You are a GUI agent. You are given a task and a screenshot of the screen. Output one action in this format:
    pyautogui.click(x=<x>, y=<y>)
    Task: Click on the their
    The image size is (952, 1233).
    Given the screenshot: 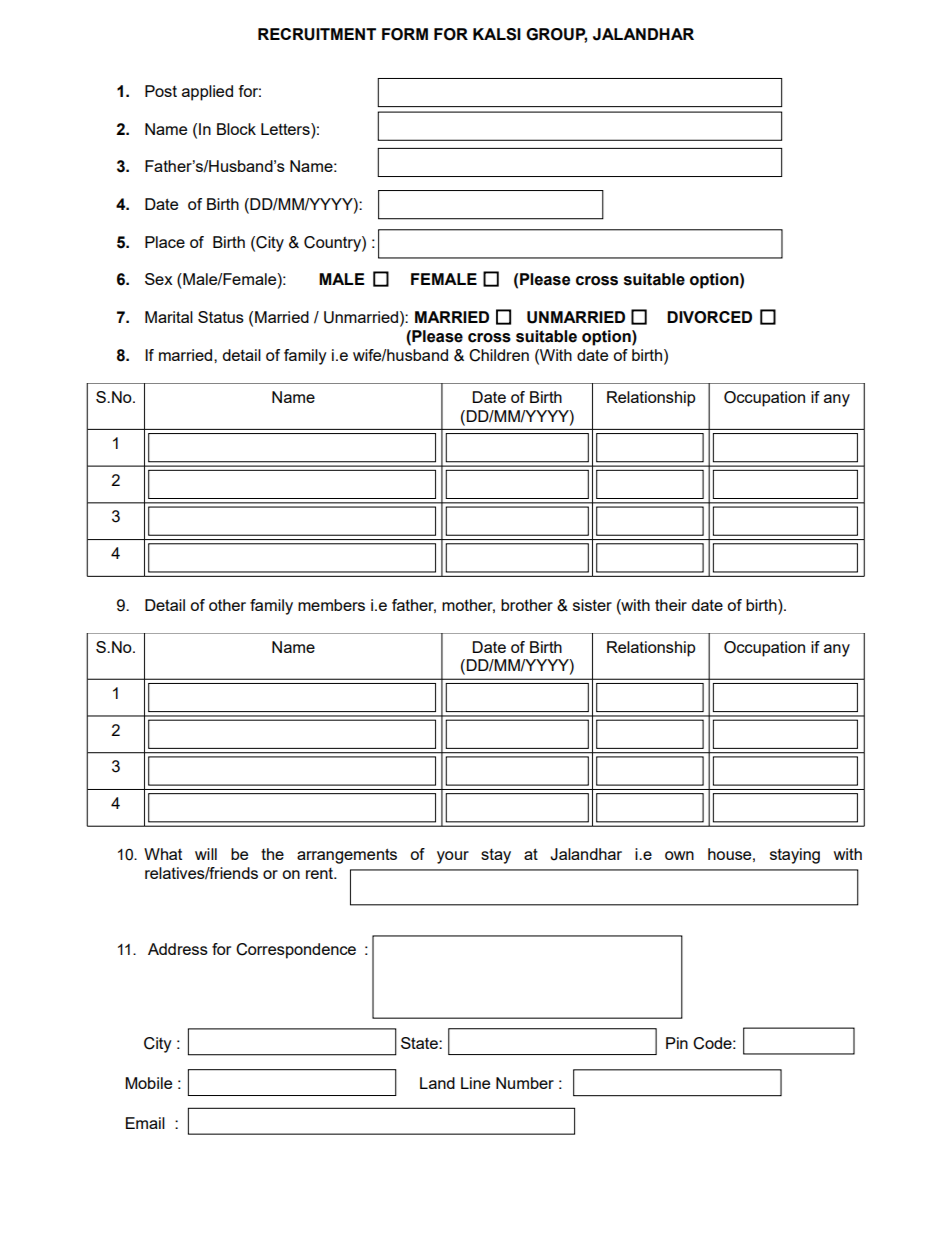 What is the action you would take?
    pyautogui.click(x=671, y=605)
